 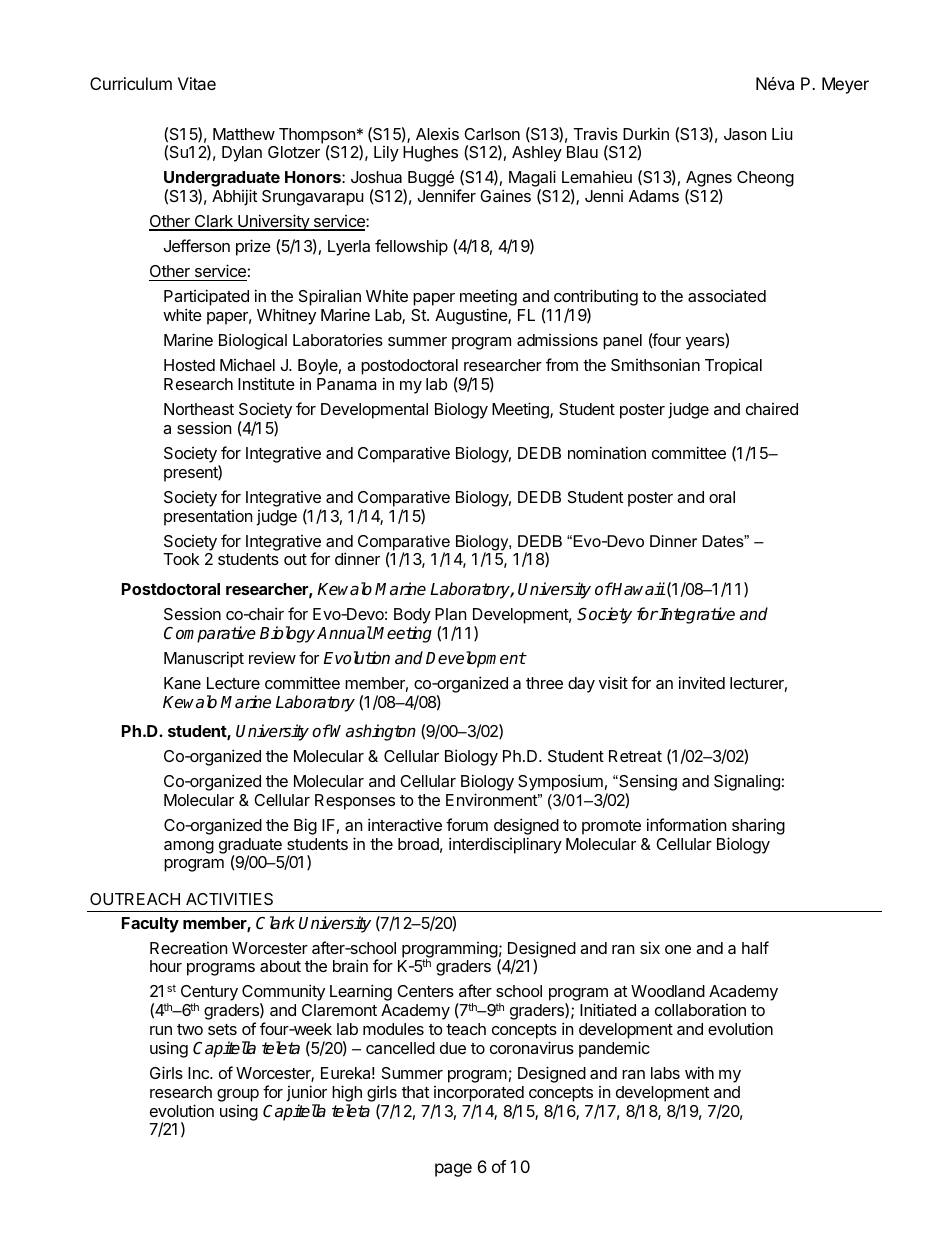 I want to click on interdisciplinary, so click(x=505, y=845).
